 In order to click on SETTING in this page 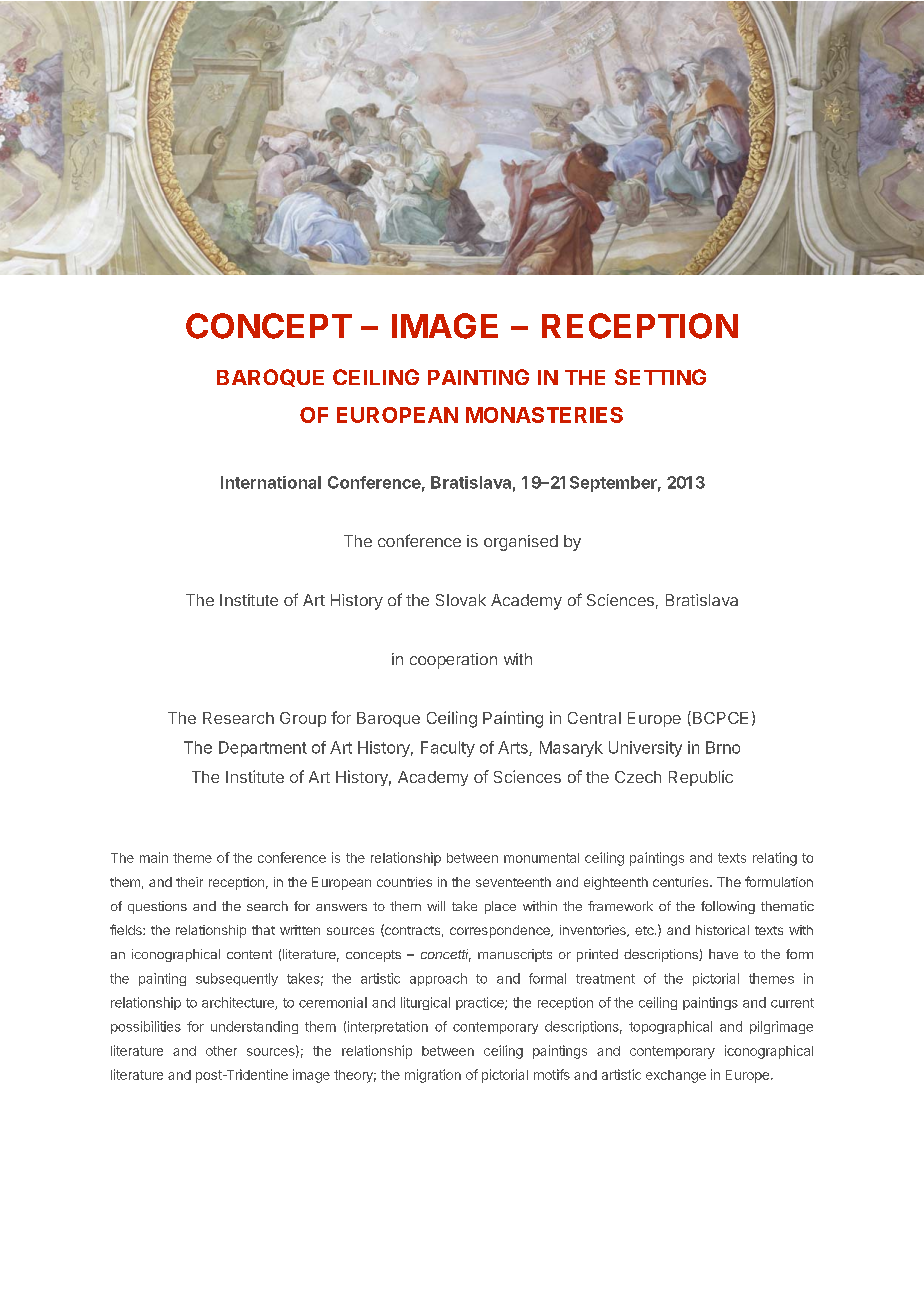, I will do `click(660, 377)`.
